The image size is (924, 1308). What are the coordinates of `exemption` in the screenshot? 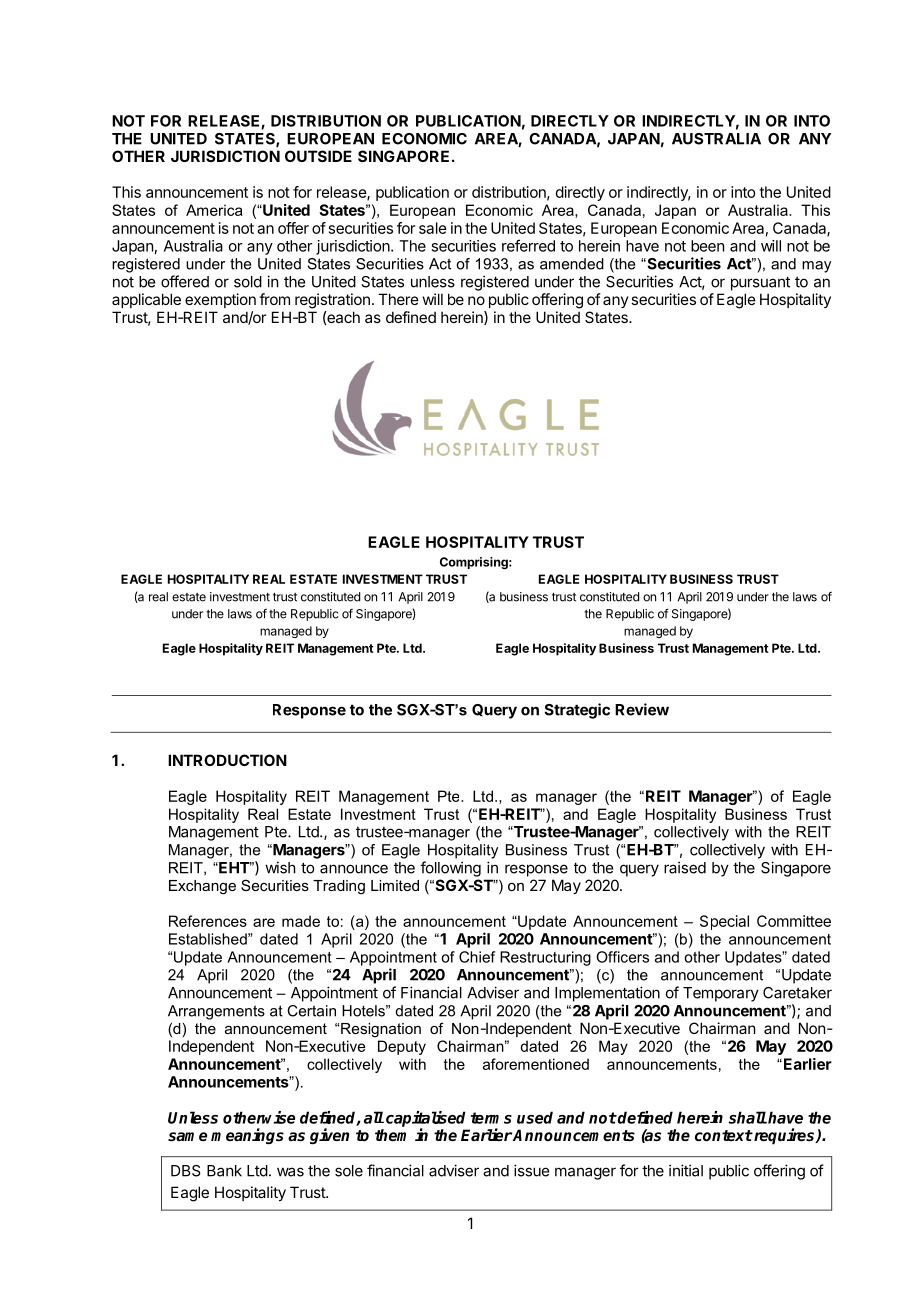 It's located at (220, 300).
